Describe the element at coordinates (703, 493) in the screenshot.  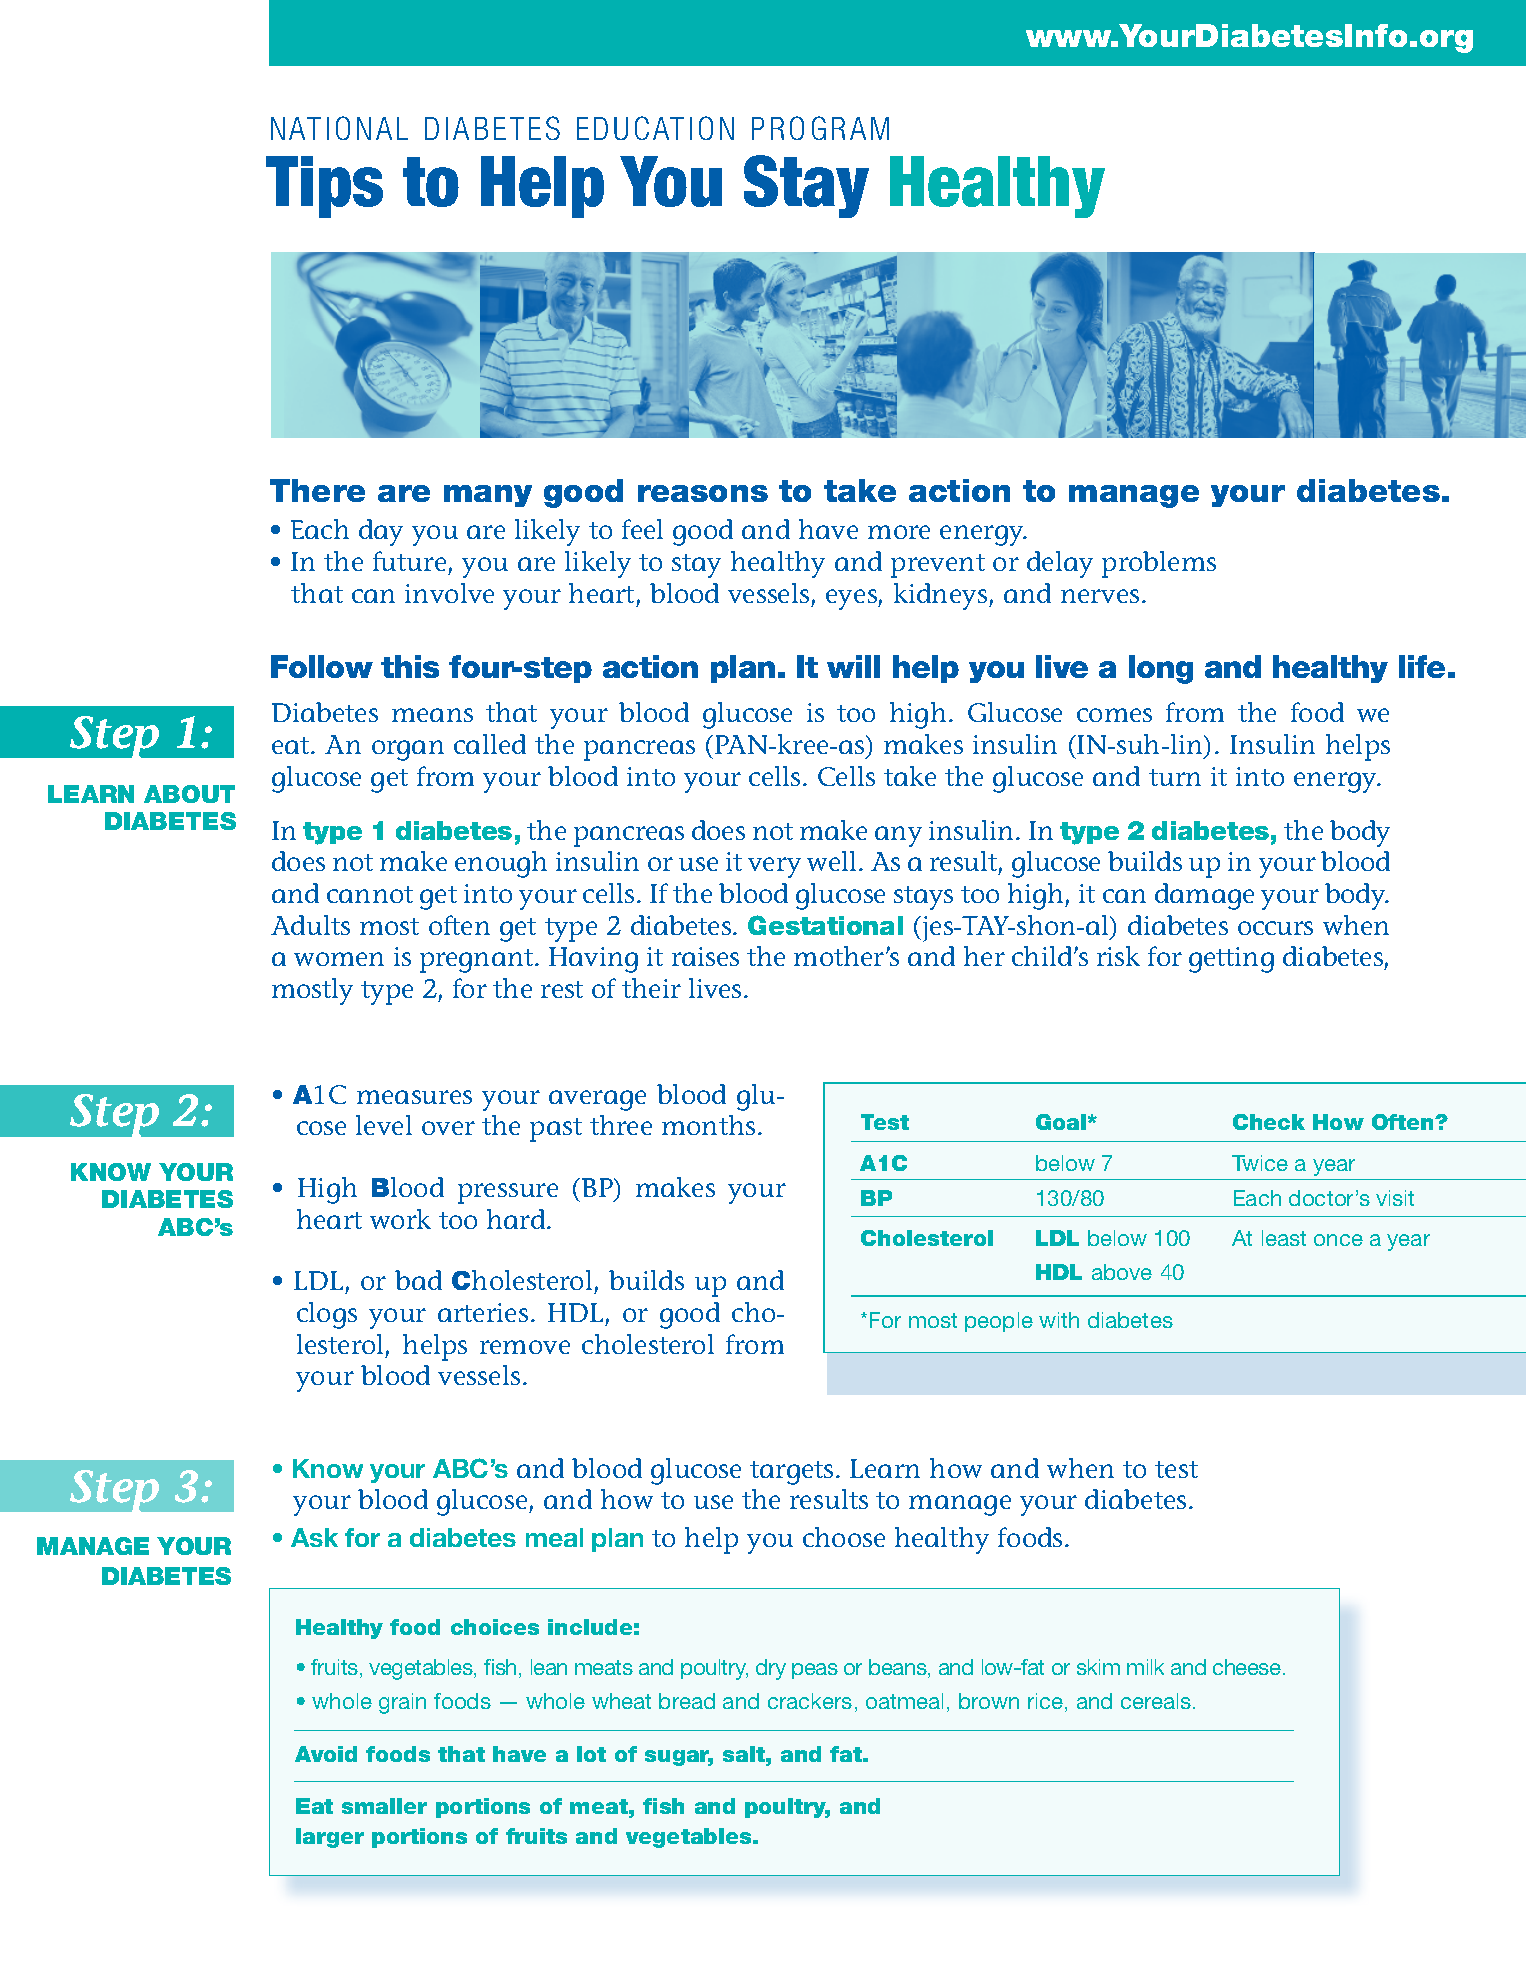
I see `reasons` at that location.
